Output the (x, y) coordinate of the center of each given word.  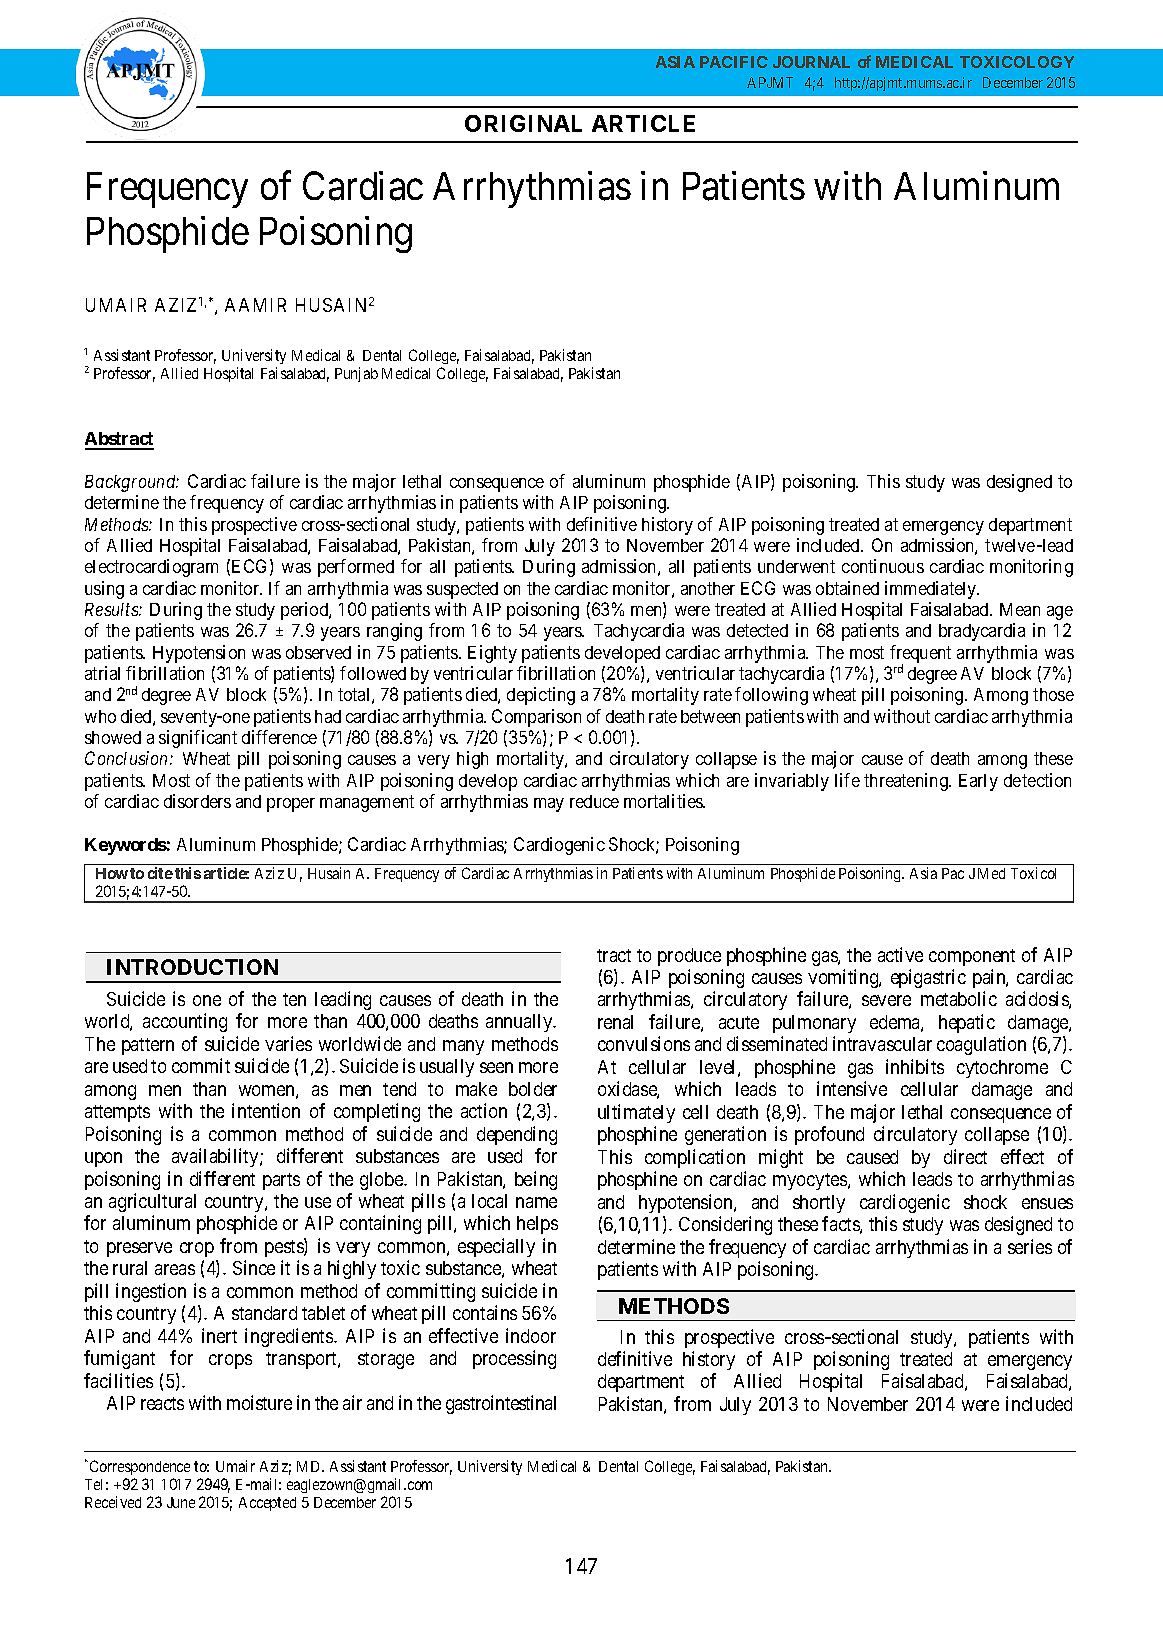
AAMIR (255, 305)
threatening (907, 782)
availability (216, 1157)
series (1030, 1246)
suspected (462, 590)
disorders (197, 801)
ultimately (636, 1113)
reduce (594, 801)
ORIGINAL (523, 123)
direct (965, 1156)
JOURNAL (811, 62)
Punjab (356, 374)
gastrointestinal (501, 1404)
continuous (883, 566)
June (181, 1502)
